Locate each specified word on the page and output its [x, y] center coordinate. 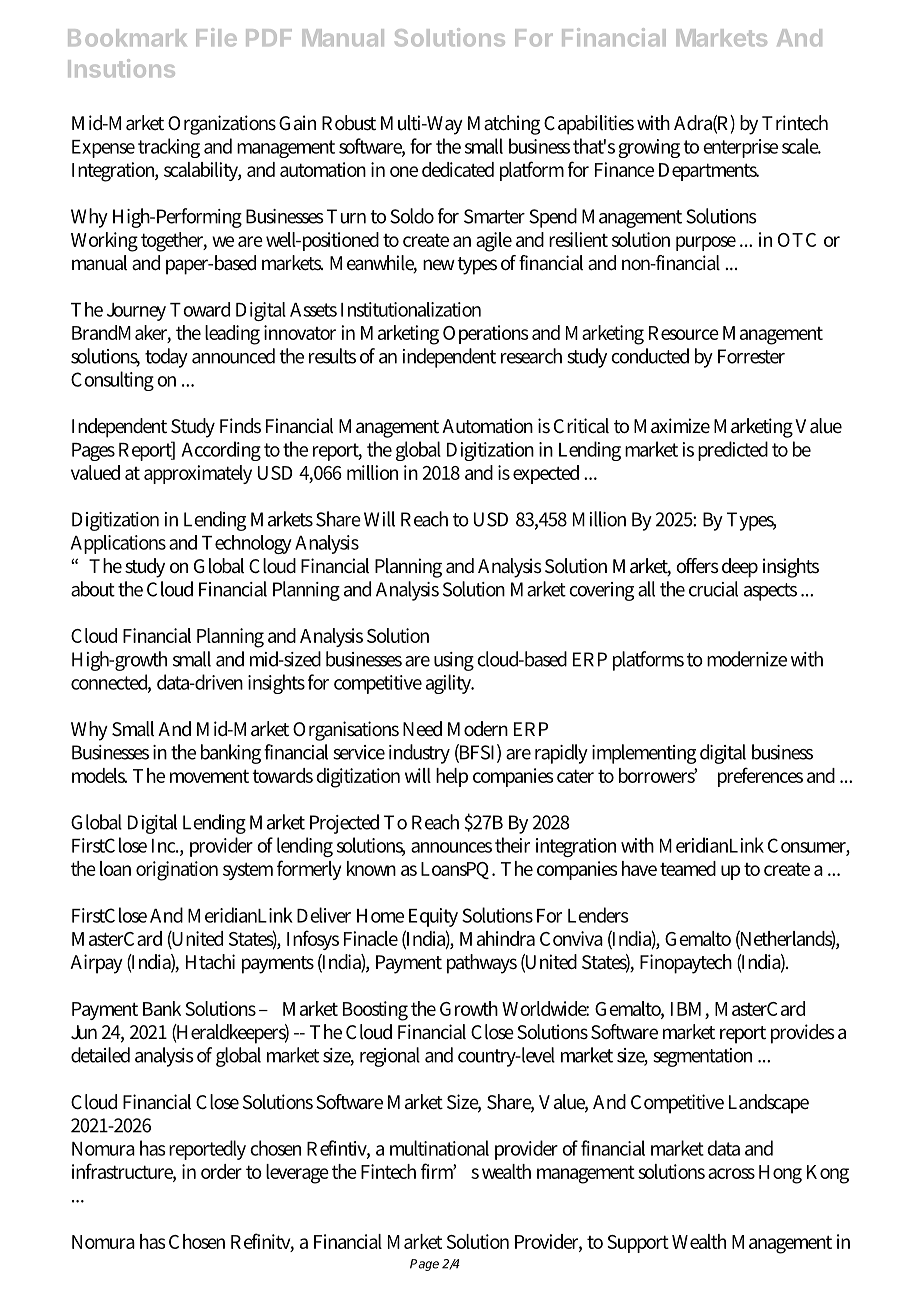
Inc [165, 846]
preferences [760, 777]
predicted [733, 451]
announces [451, 847]
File [216, 37]
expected [546, 474]
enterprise [740, 148]
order [221, 1171]
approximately [198, 474]
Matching [504, 125]
